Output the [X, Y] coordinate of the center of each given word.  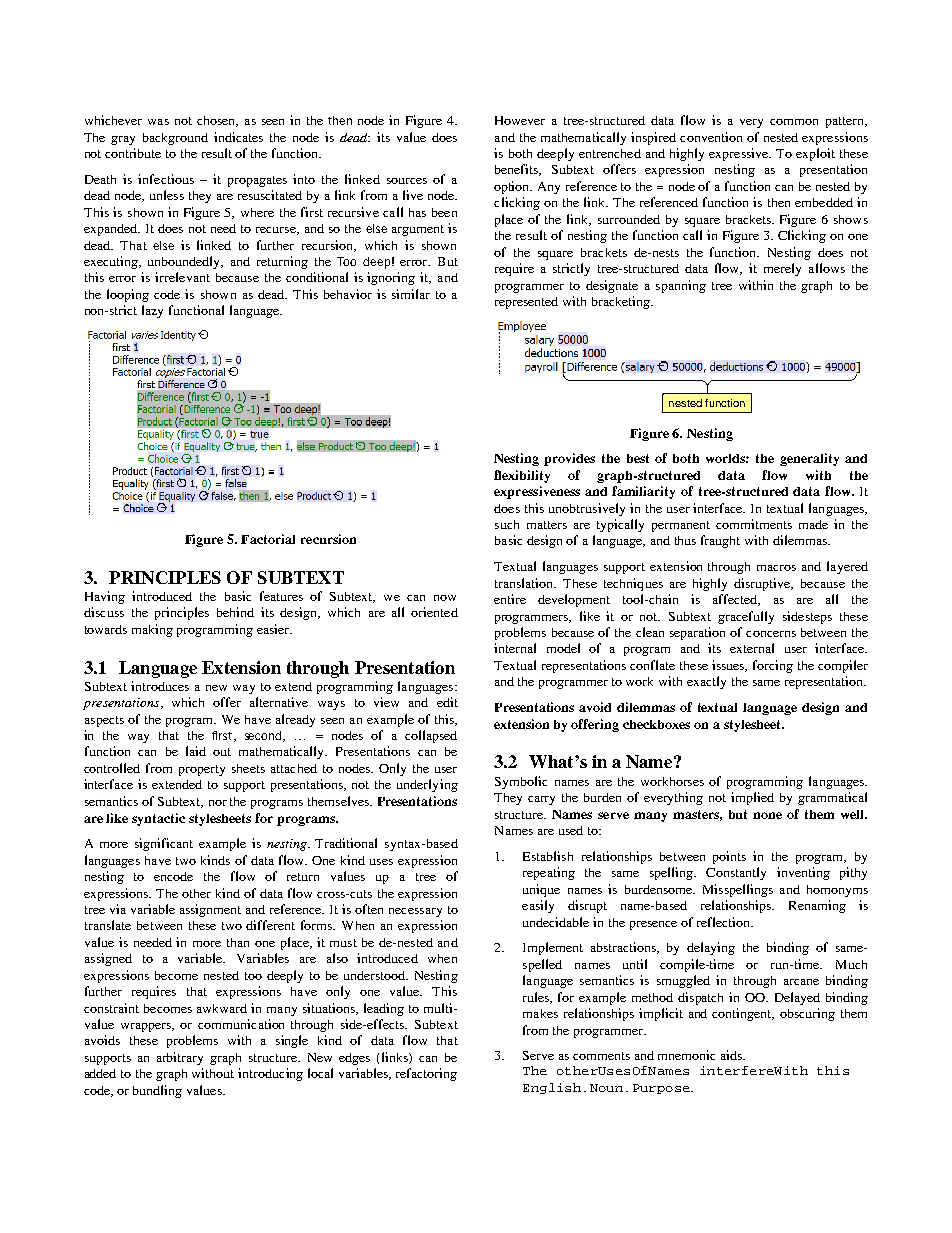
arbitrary [180, 1058]
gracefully [746, 617]
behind [235, 612]
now [445, 598]
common [794, 122]
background [175, 139]
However [520, 120]
